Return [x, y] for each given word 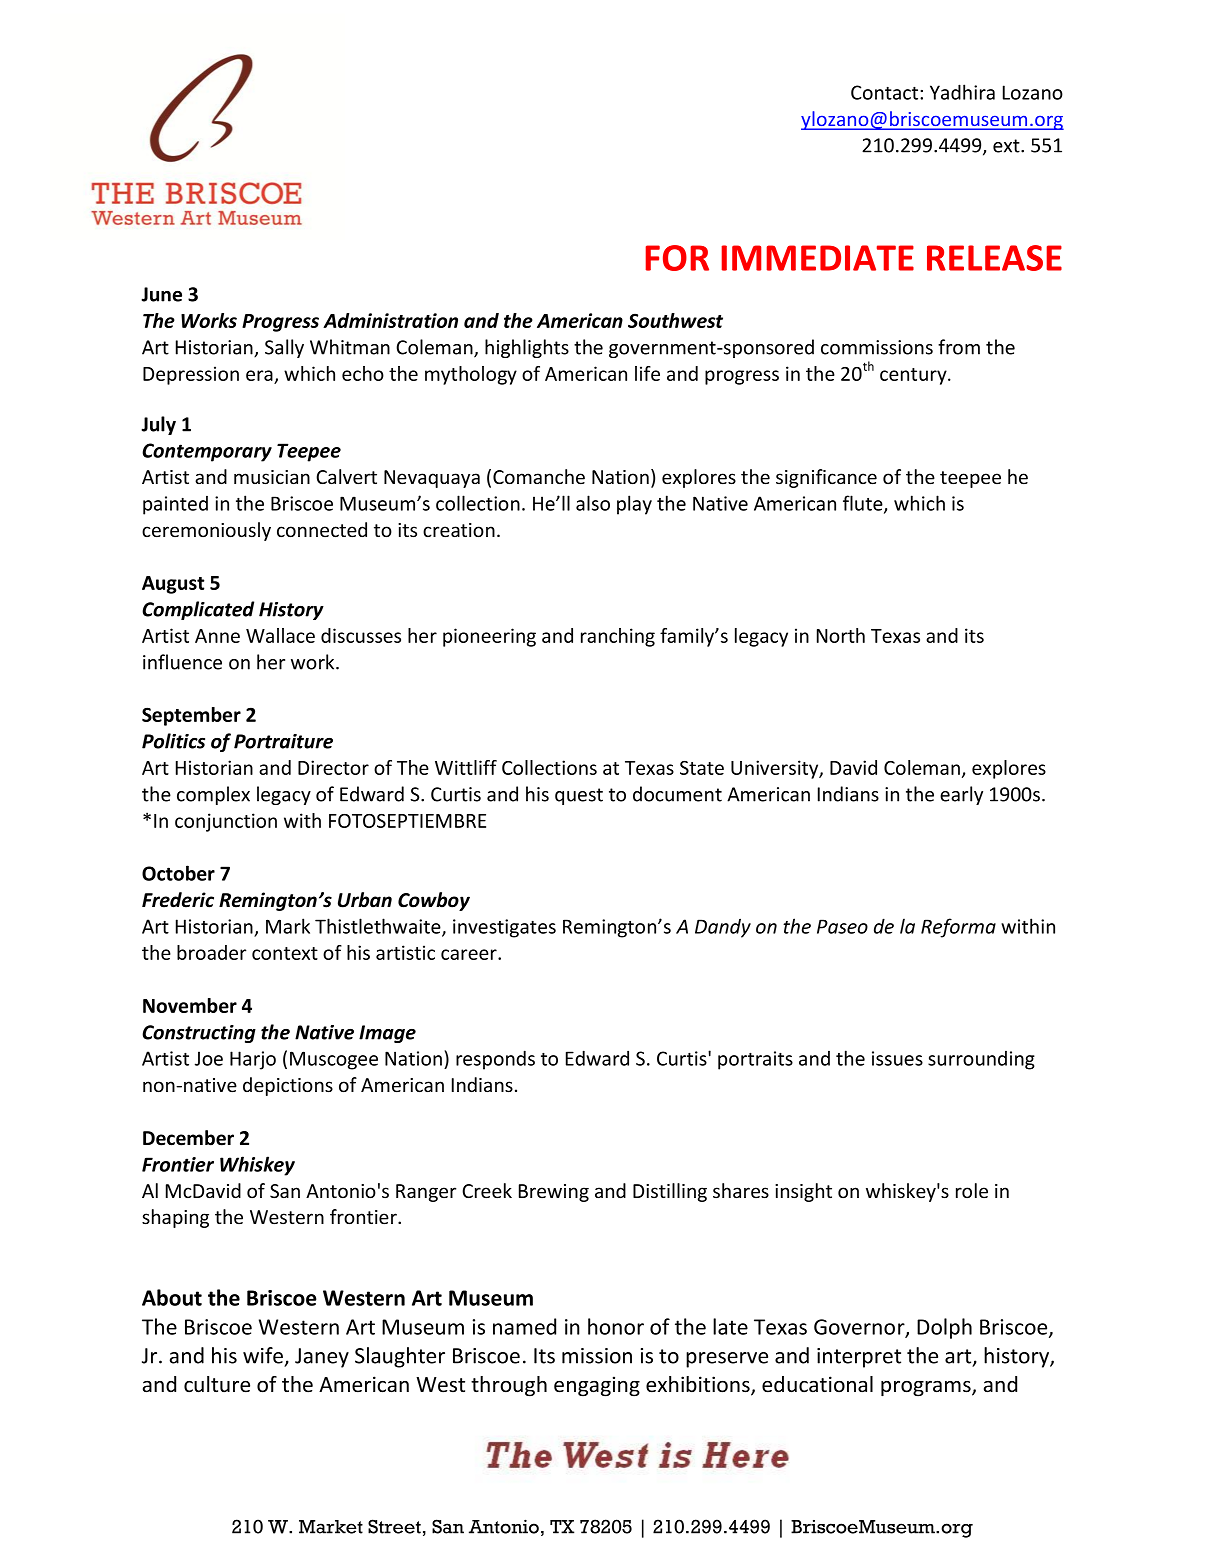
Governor [860, 1328]
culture [217, 1384]
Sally [284, 348]
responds [495, 1060]
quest [579, 796]
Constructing [199, 1034]
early [961, 795]
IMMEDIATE [817, 258]
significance [826, 478]
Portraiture [283, 741]
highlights [527, 348]
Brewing [554, 1193]
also [593, 503]
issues [897, 1058]
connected [322, 530]
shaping [175, 1218]
